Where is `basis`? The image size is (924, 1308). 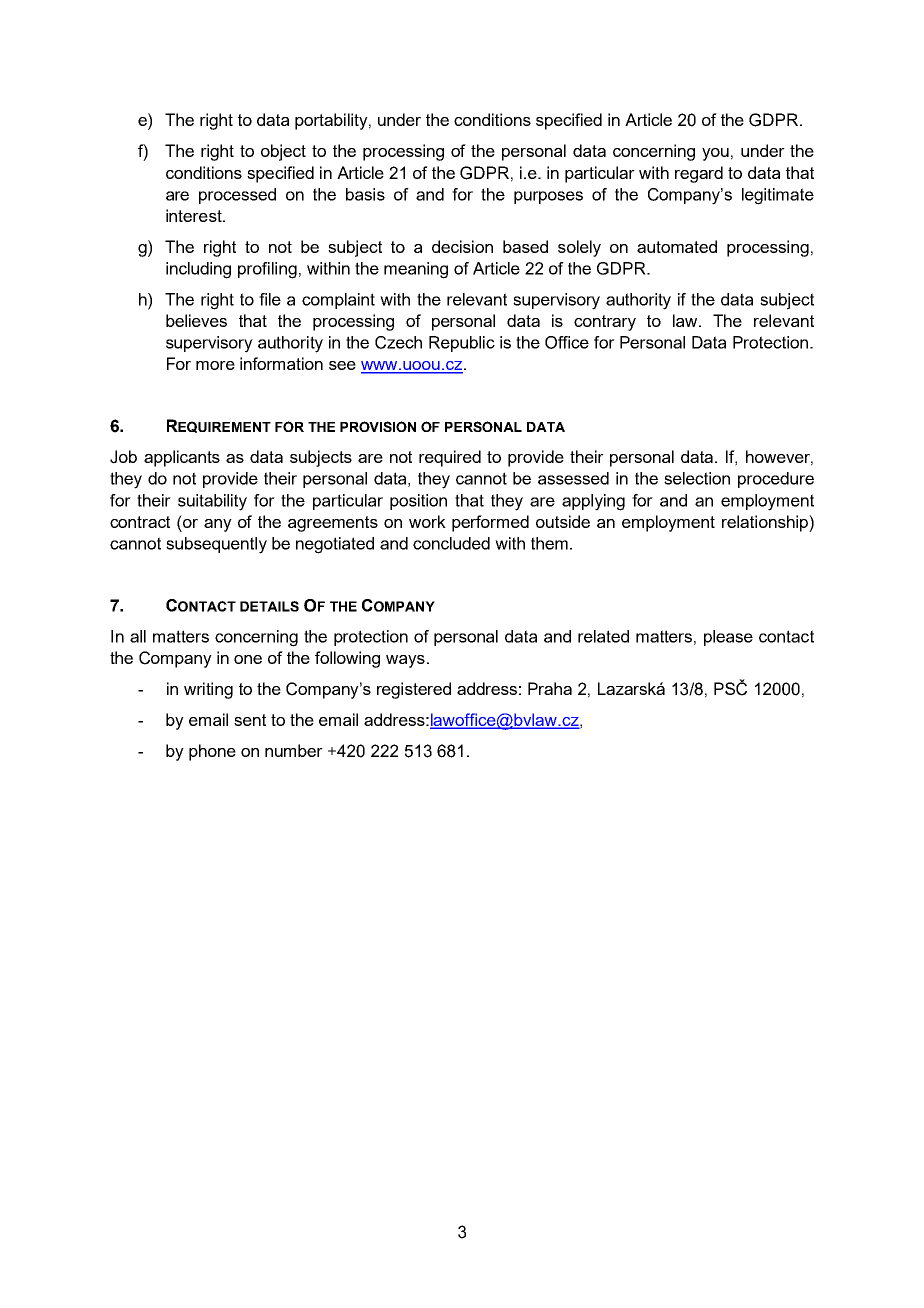 basis is located at coordinates (365, 194).
